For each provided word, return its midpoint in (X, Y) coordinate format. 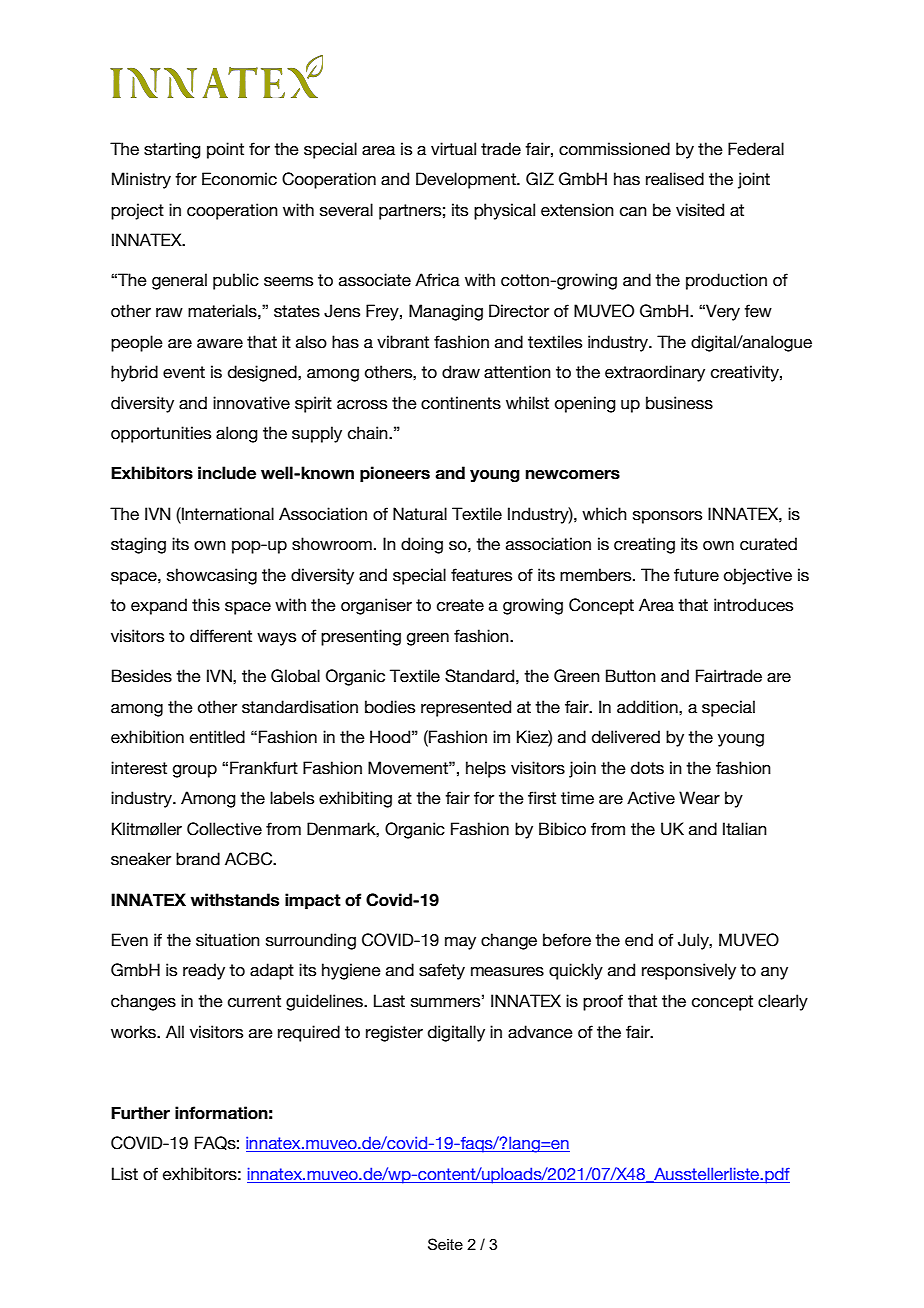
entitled (217, 737)
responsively (689, 971)
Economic (239, 179)
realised (675, 179)
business (679, 403)
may (460, 943)
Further (140, 1113)
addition (648, 707)
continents (461, 403)
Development (467, 180)
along (237, 434)
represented (466, 708)
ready (204, 971)
